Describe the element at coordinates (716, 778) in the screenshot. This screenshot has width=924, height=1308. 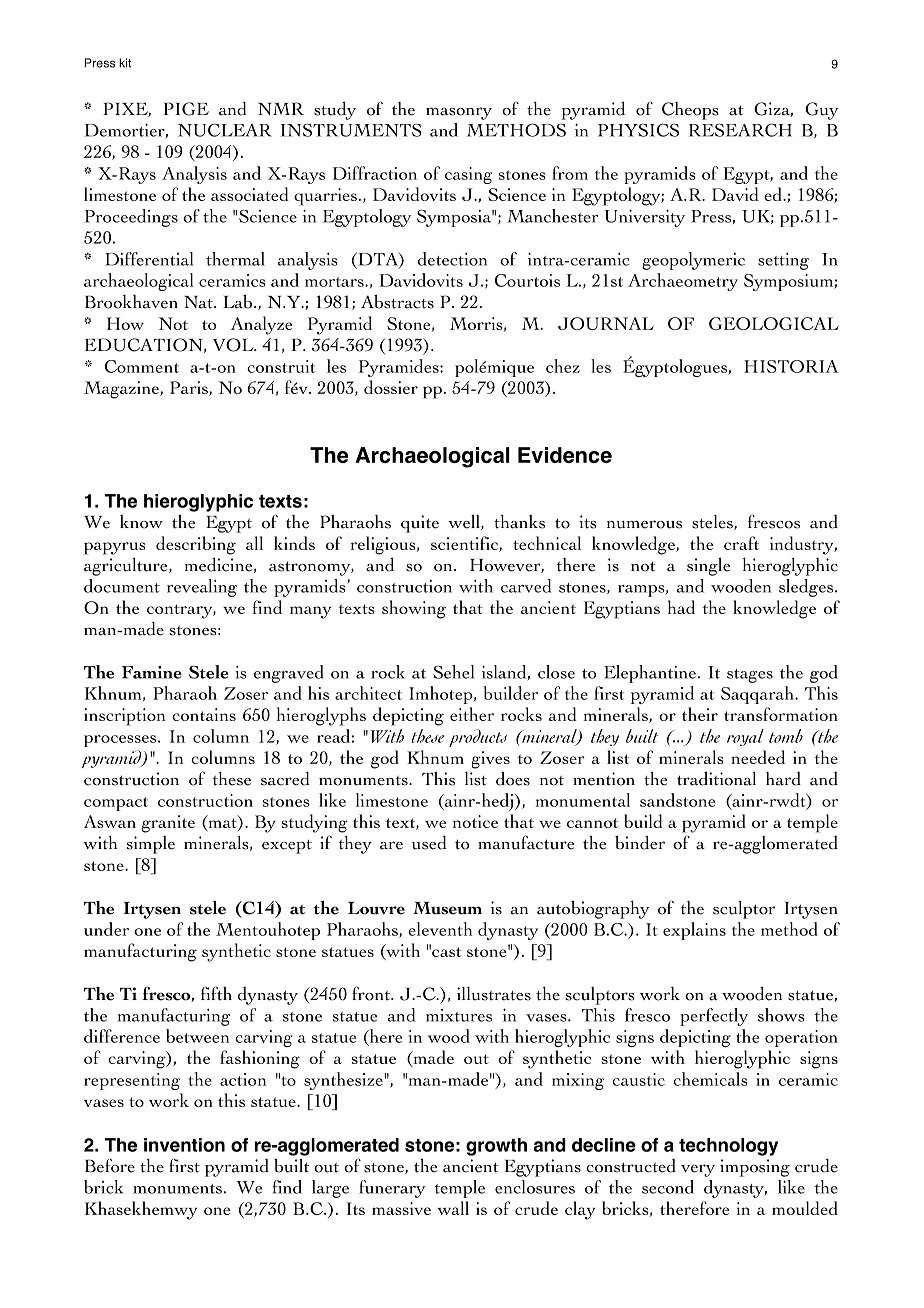
I see `traditional` at that location.
